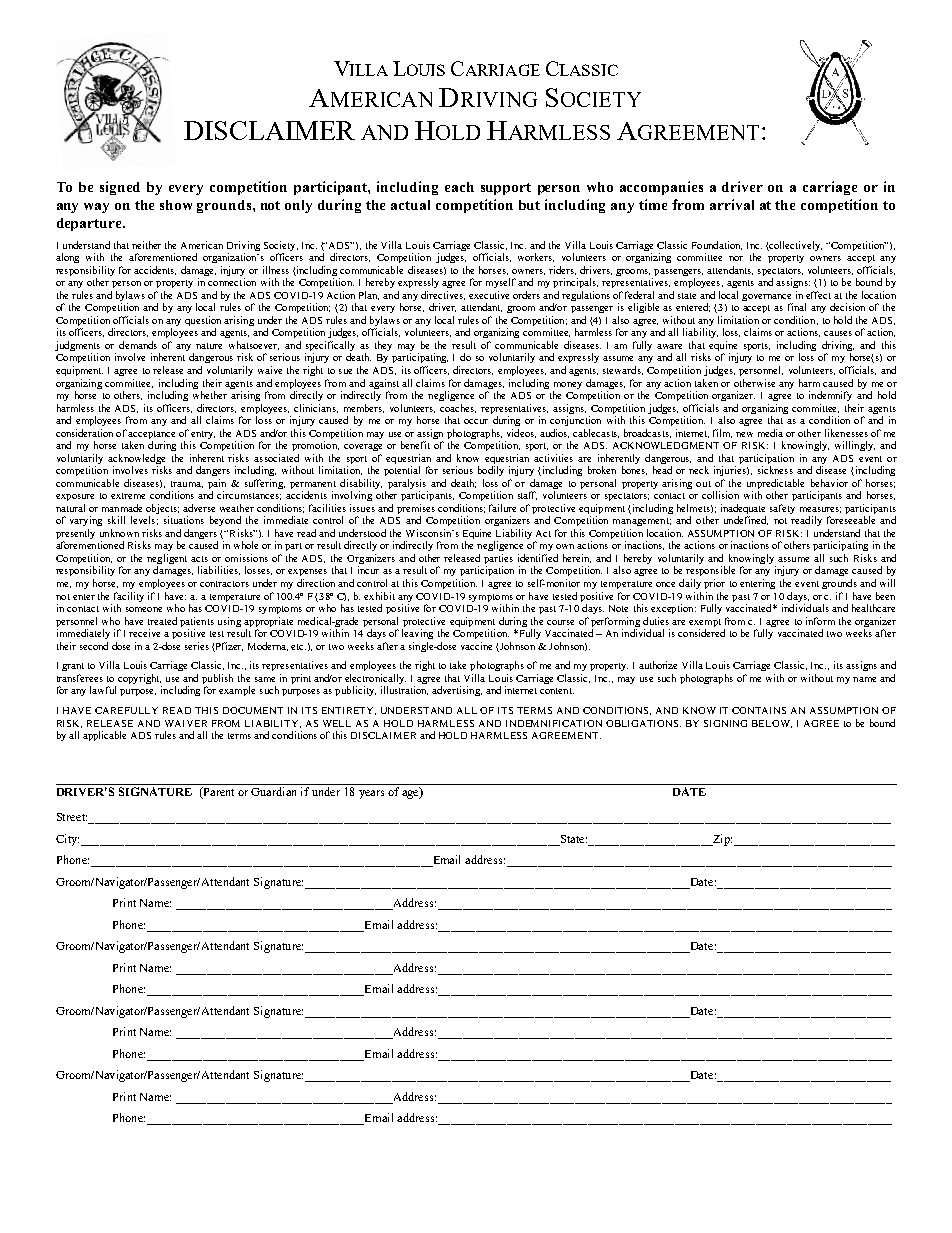 The image size is (952, 1233). I want to click on extreme, so click(128, 496).
